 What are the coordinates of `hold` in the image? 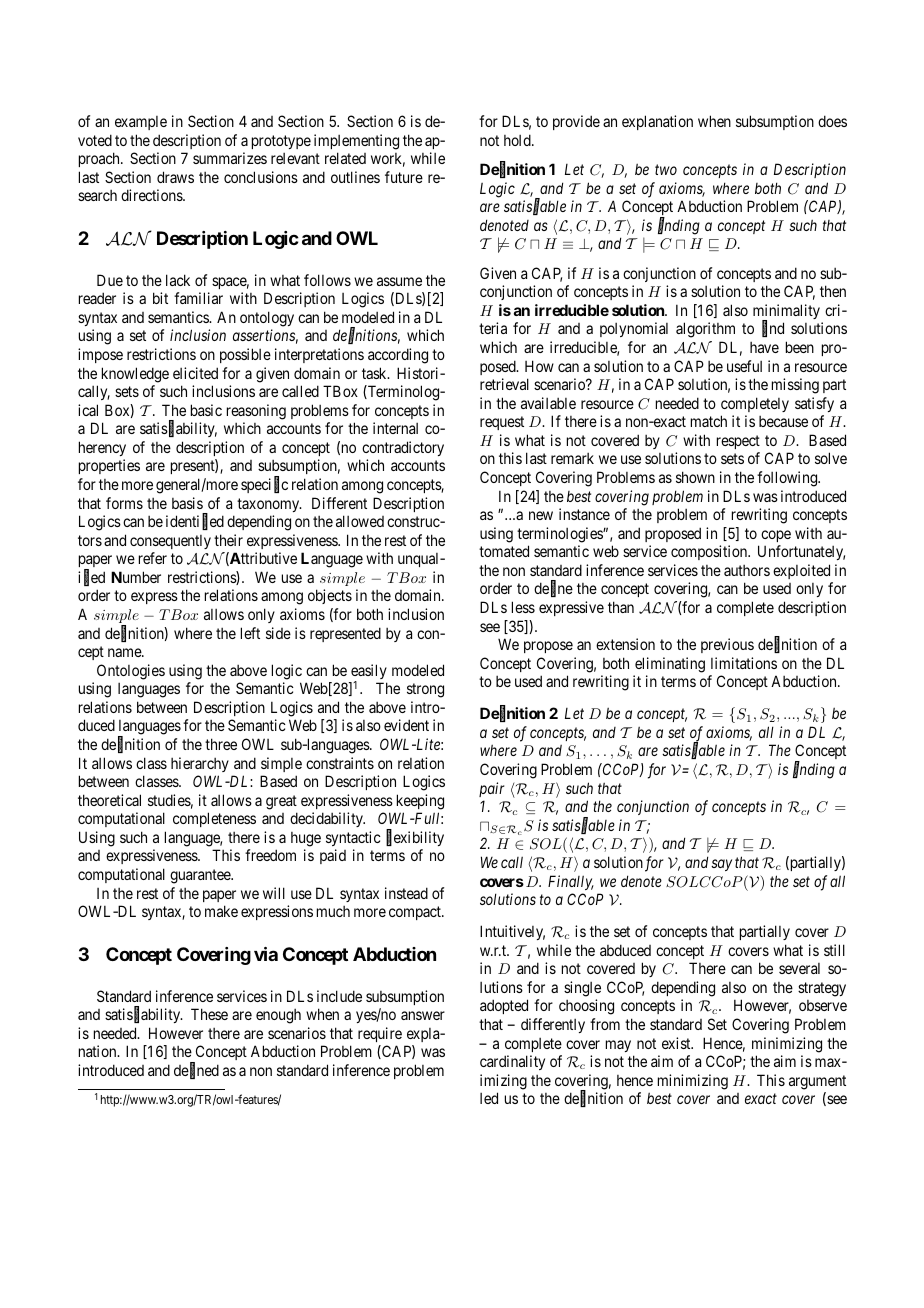 It's located at (518, 140).
